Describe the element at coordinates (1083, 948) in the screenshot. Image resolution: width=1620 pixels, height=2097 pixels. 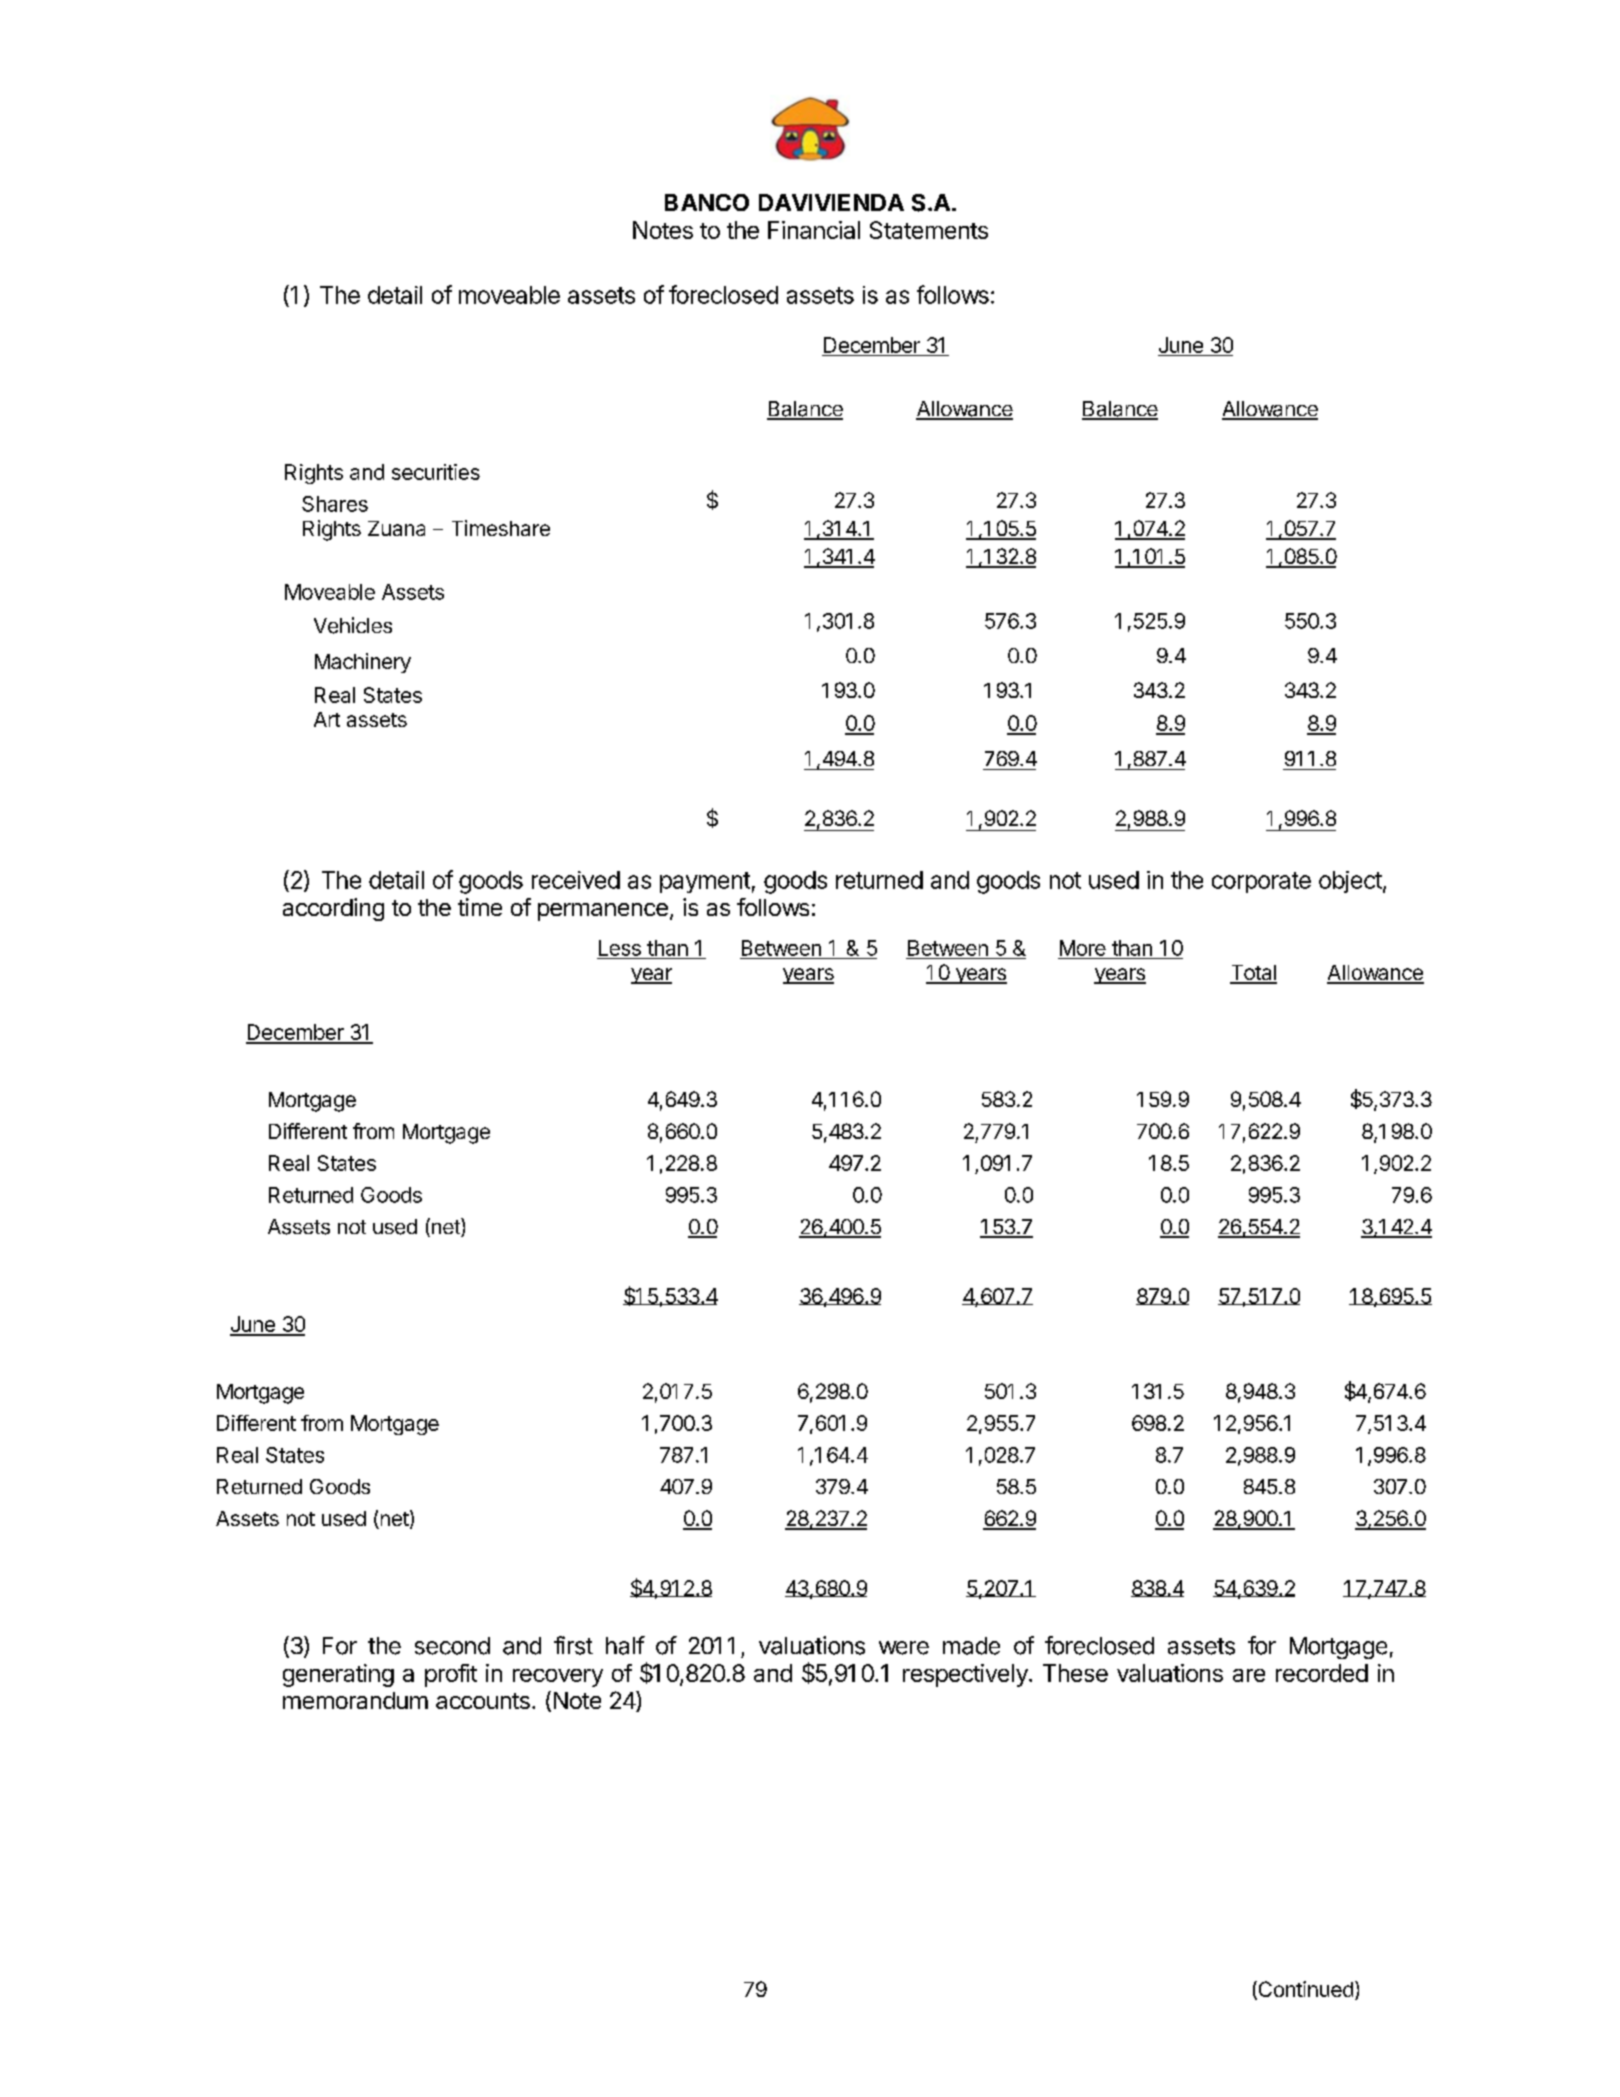
I see `More` at that location.
